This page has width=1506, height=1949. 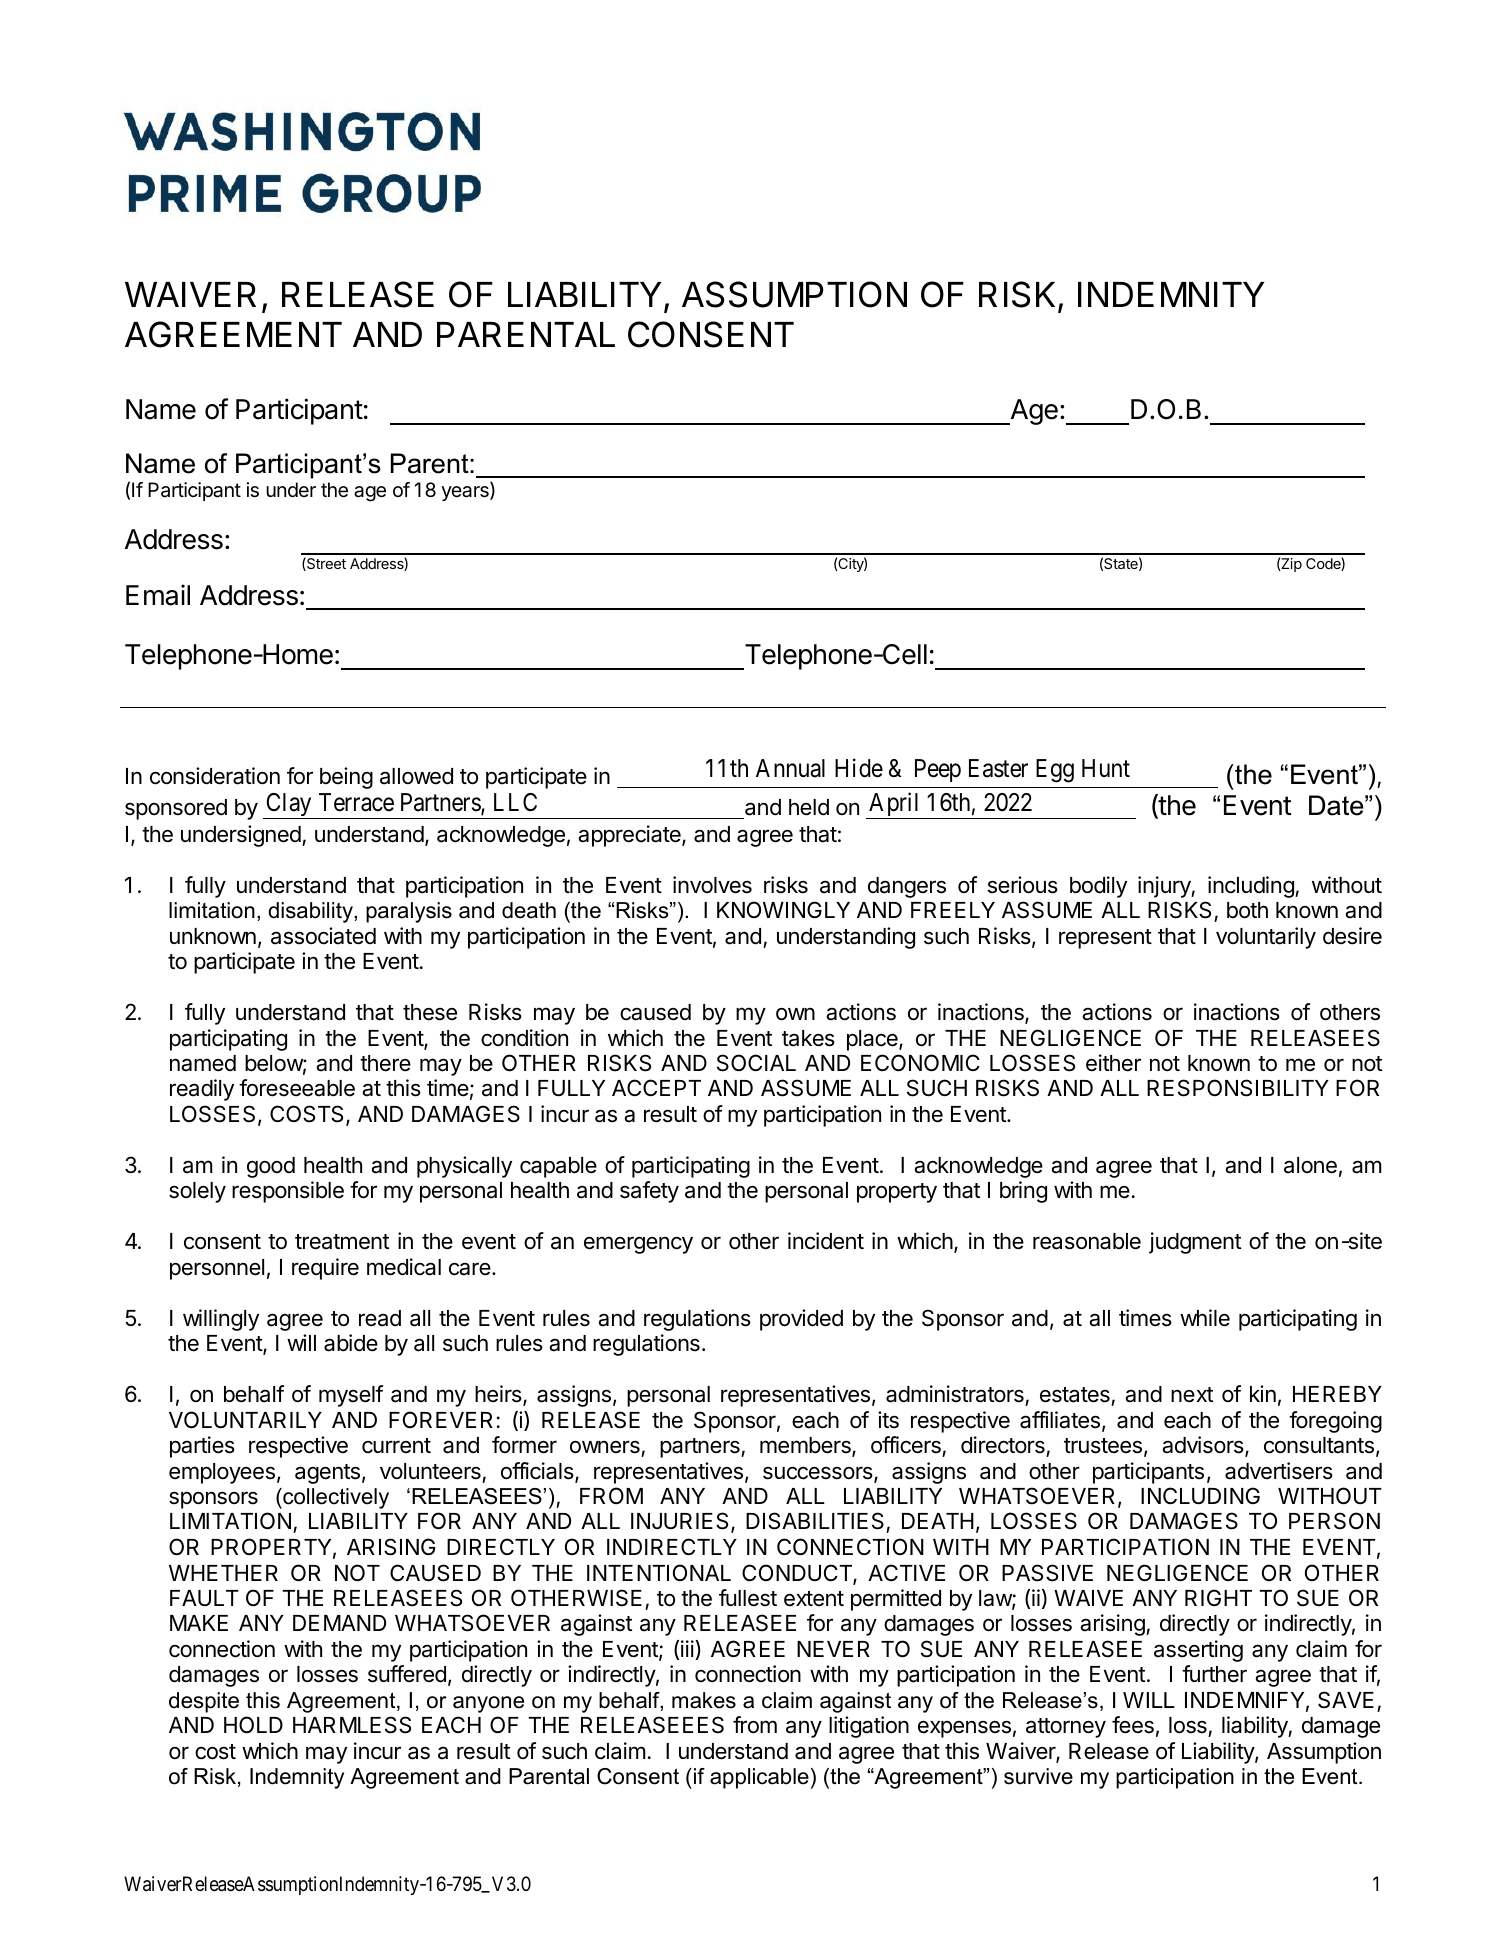 I want to click on years, so click(x=466, y=493).
